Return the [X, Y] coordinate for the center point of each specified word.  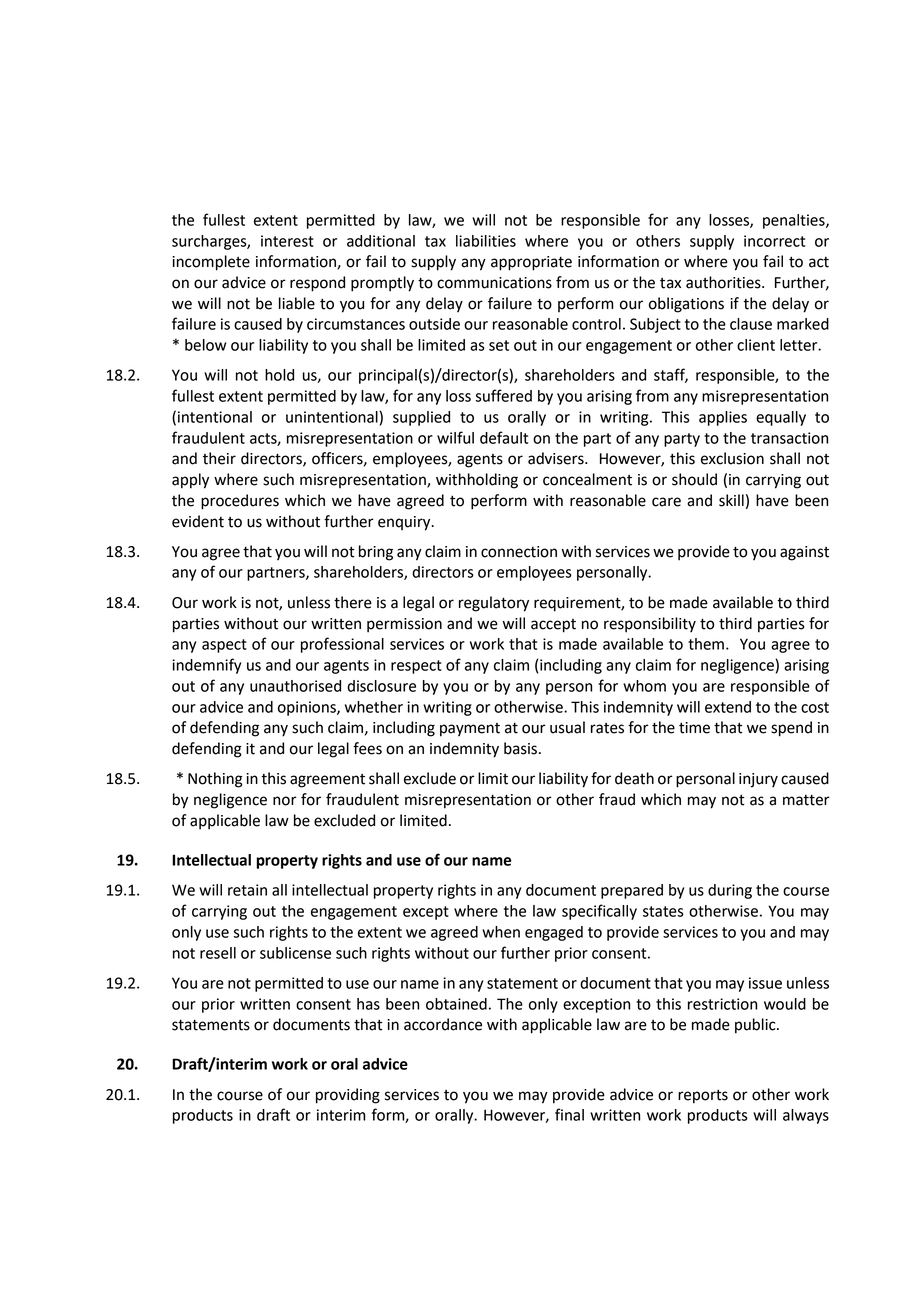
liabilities [486, 241]
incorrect [774, 241]
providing [348, 1096]
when [501, 932]
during [730, 891]
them [706, 644]
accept [553, 626]
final [569, 1114]
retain [247, 890]
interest [287, 241]
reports [703, 1096]
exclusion [732, 458]
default [504, 437]
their [219, 458]
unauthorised [295, 686]
